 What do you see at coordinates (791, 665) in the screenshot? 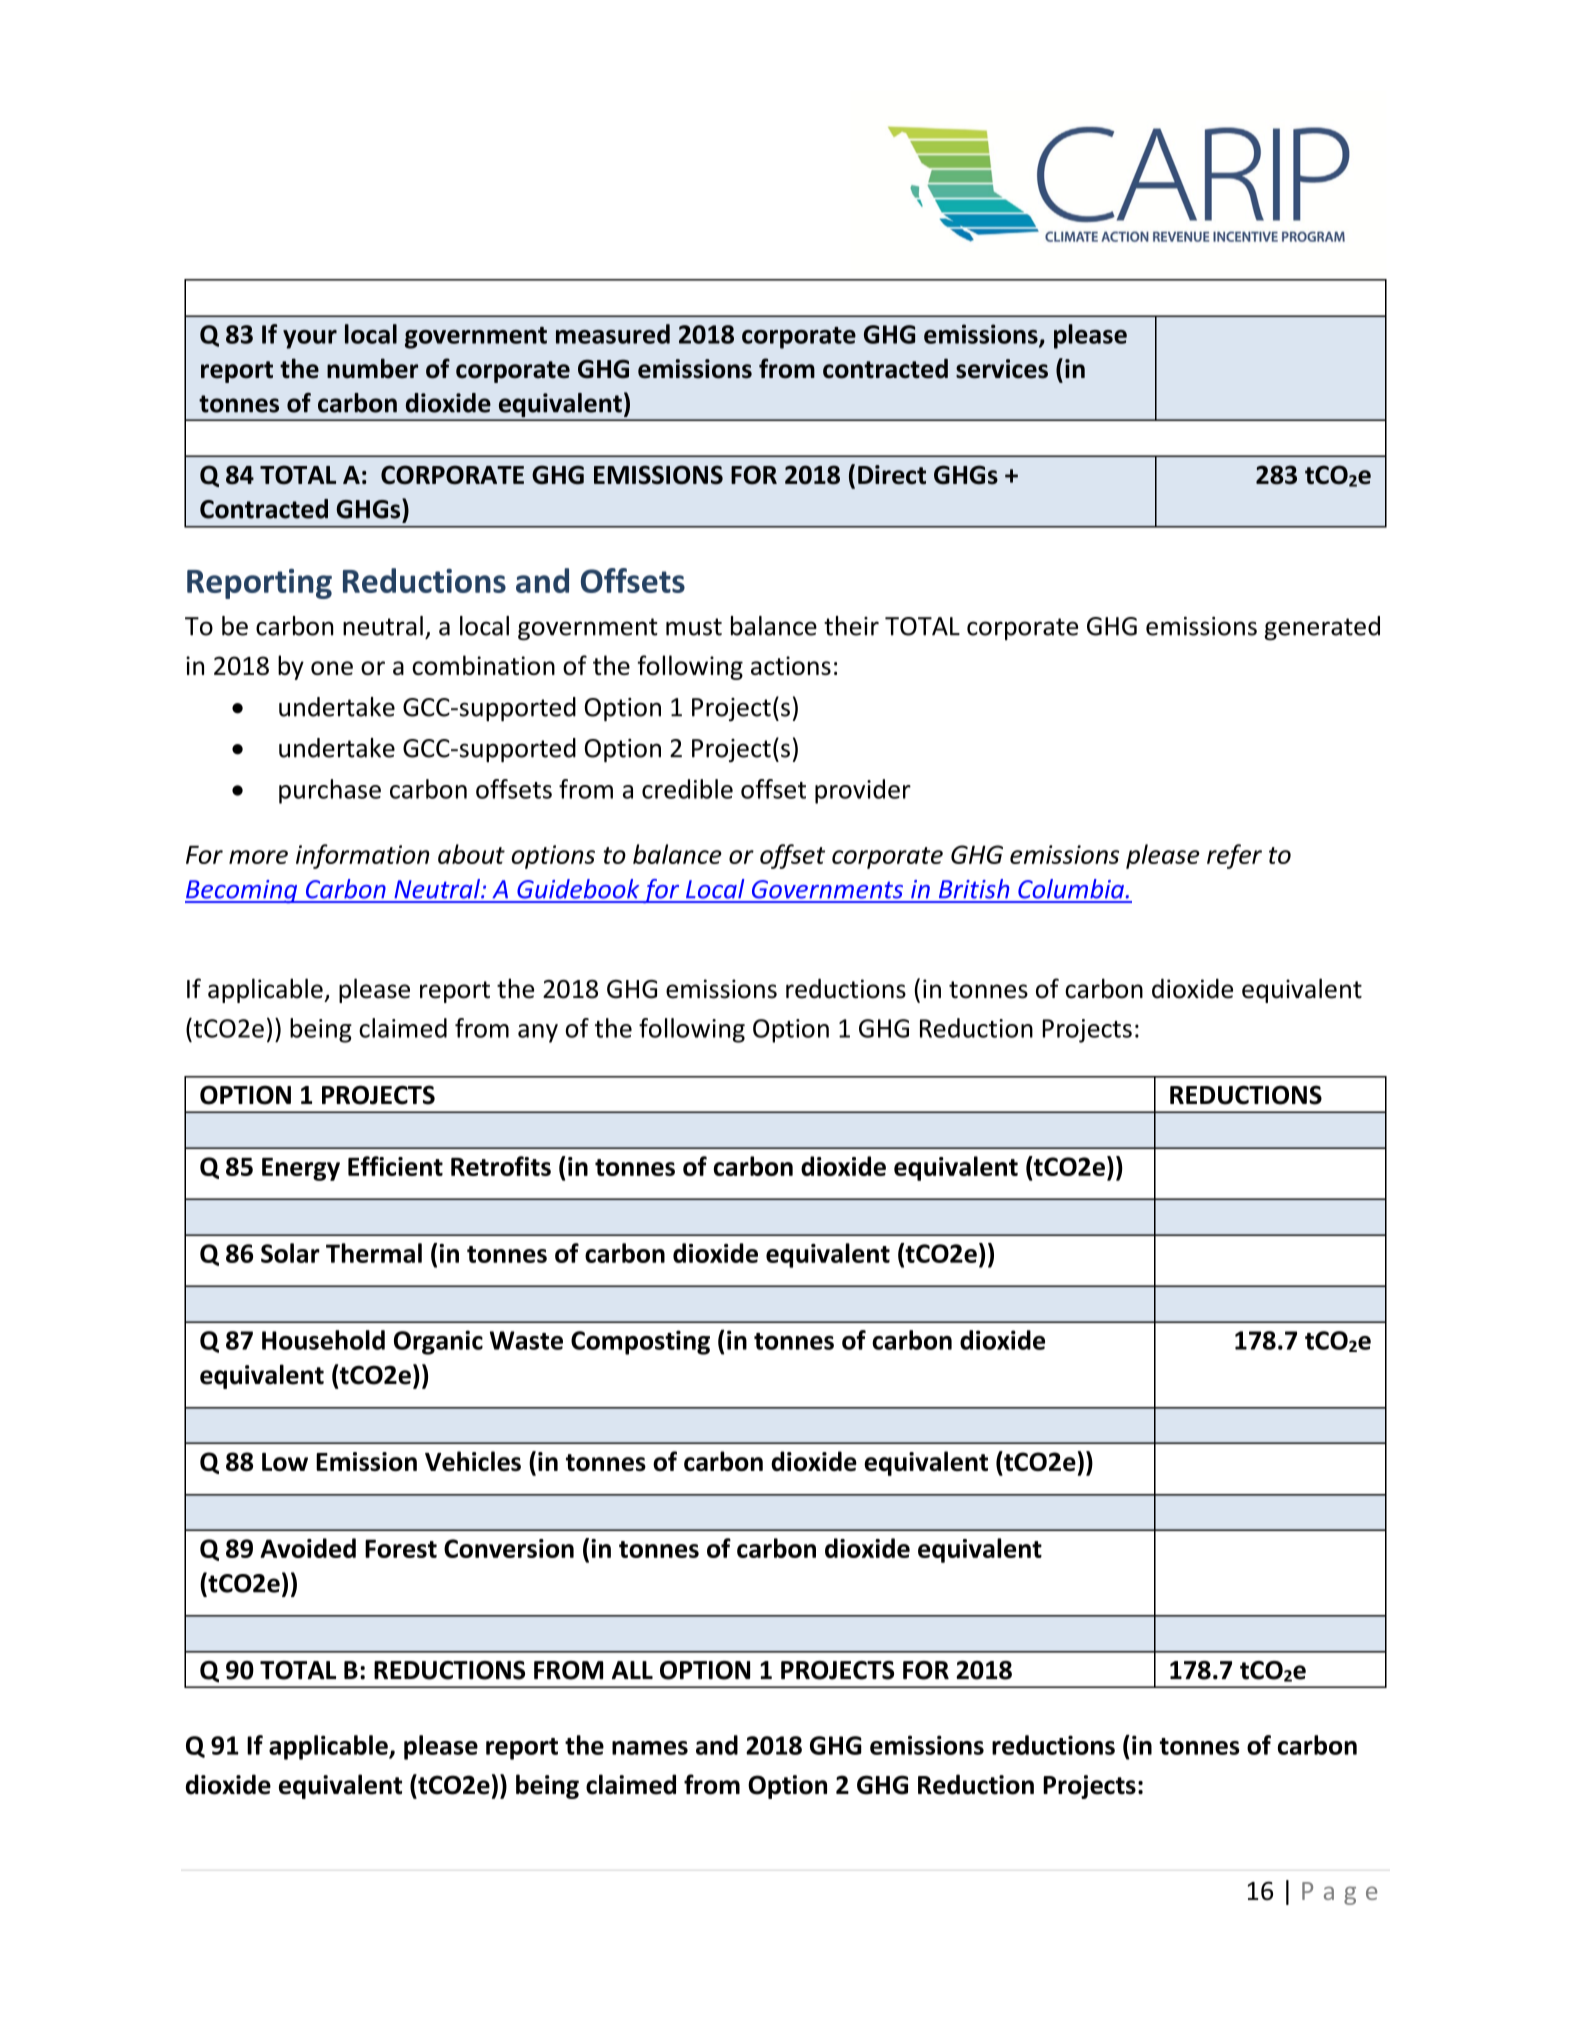
I see `actions` at bounding box center [791, 665].
